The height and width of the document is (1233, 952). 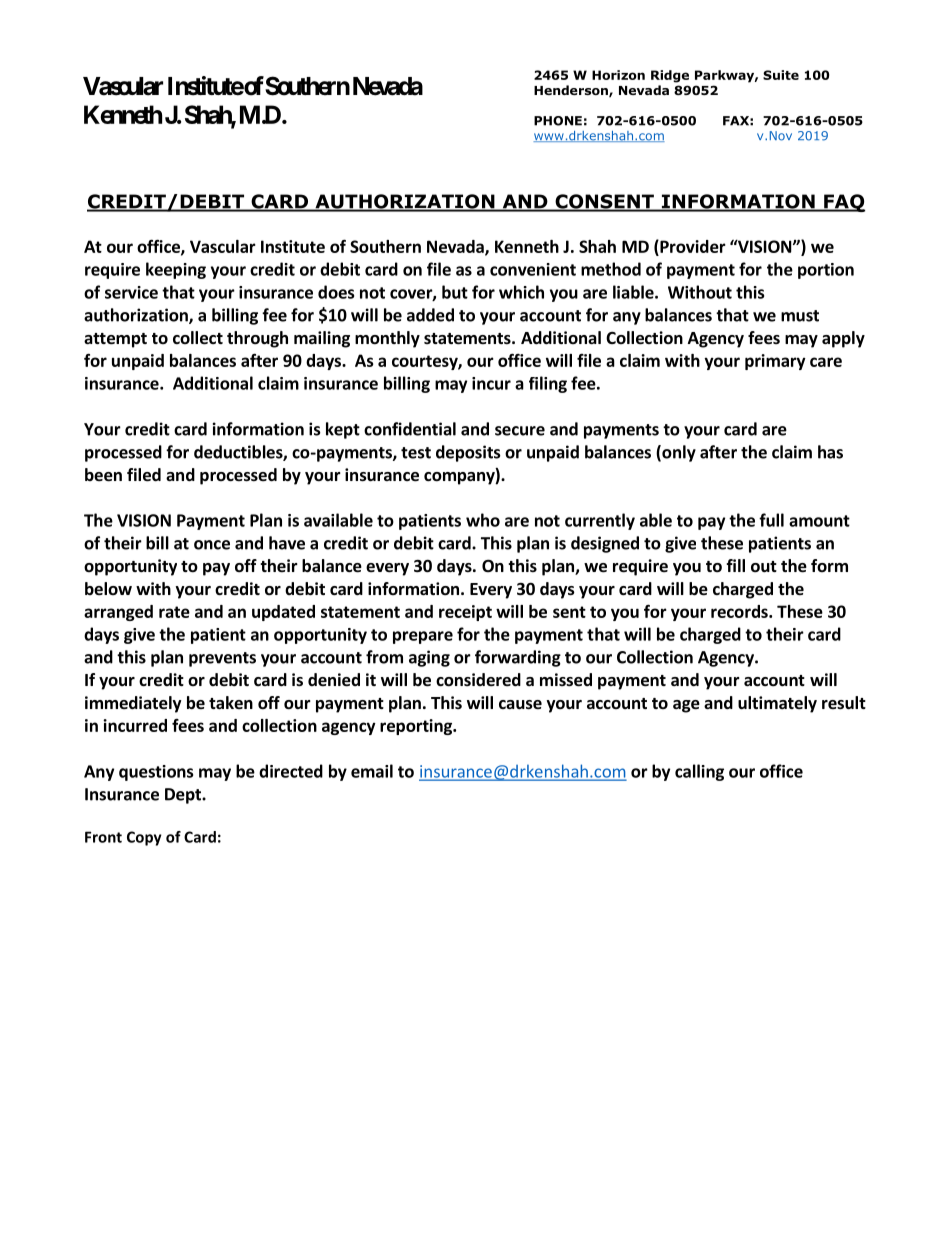 What do you see at coordinates (826, 271) in the document?
I see `portion` at bounding box center [826, 271].
